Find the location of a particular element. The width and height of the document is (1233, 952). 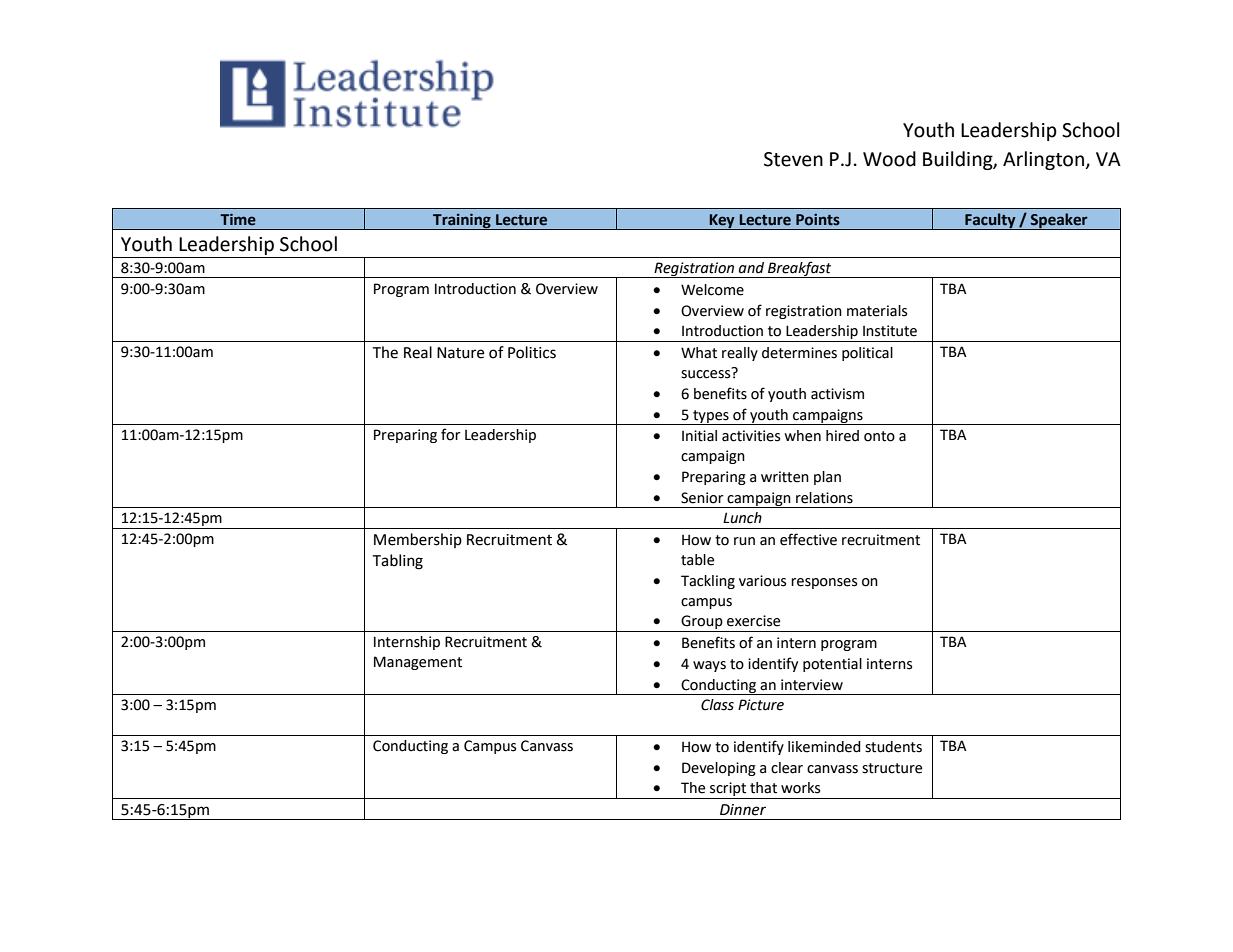

political is located at coordinates (867, 354).
